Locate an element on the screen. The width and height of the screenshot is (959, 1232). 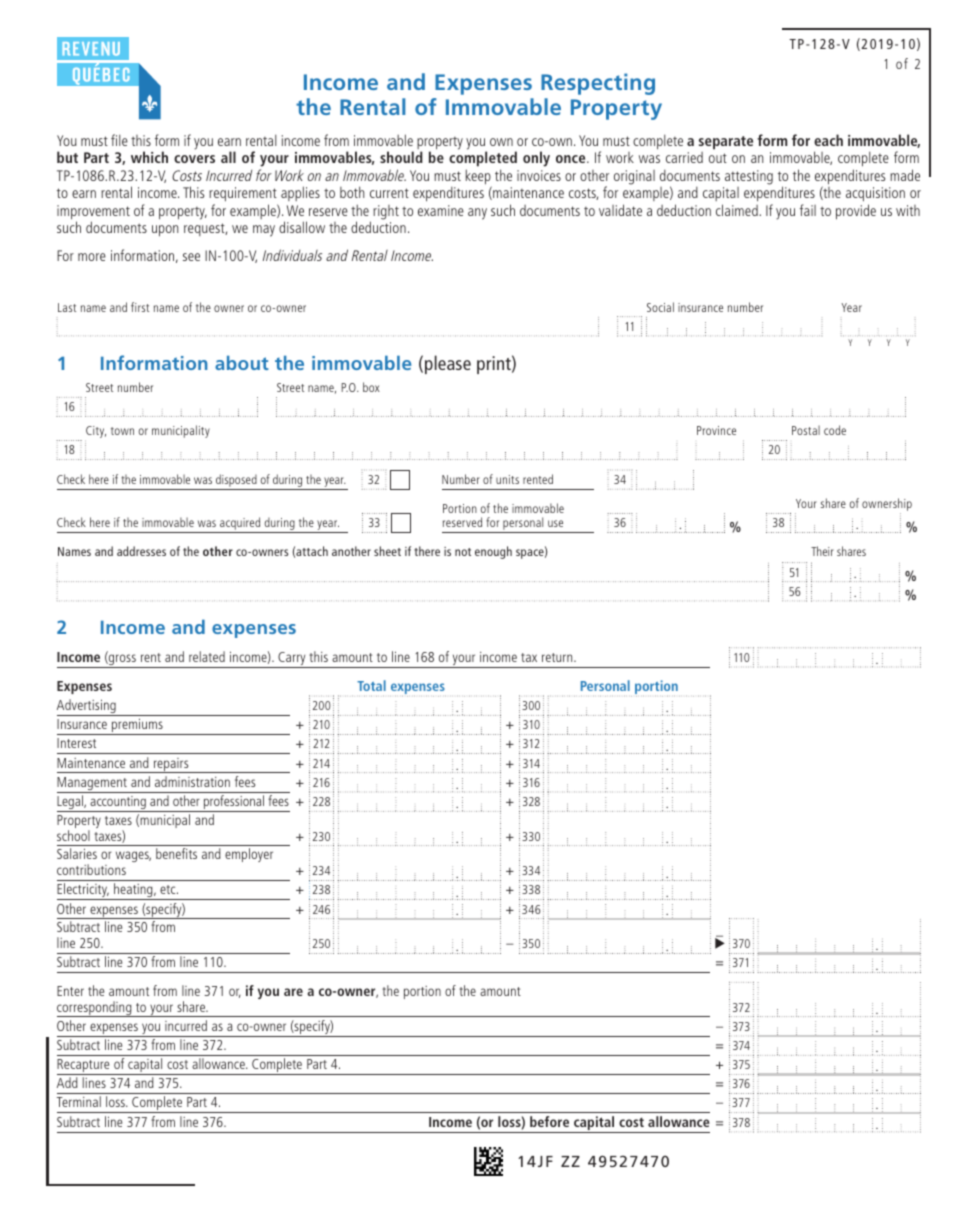
employer is located at coordinates (249, 855).
